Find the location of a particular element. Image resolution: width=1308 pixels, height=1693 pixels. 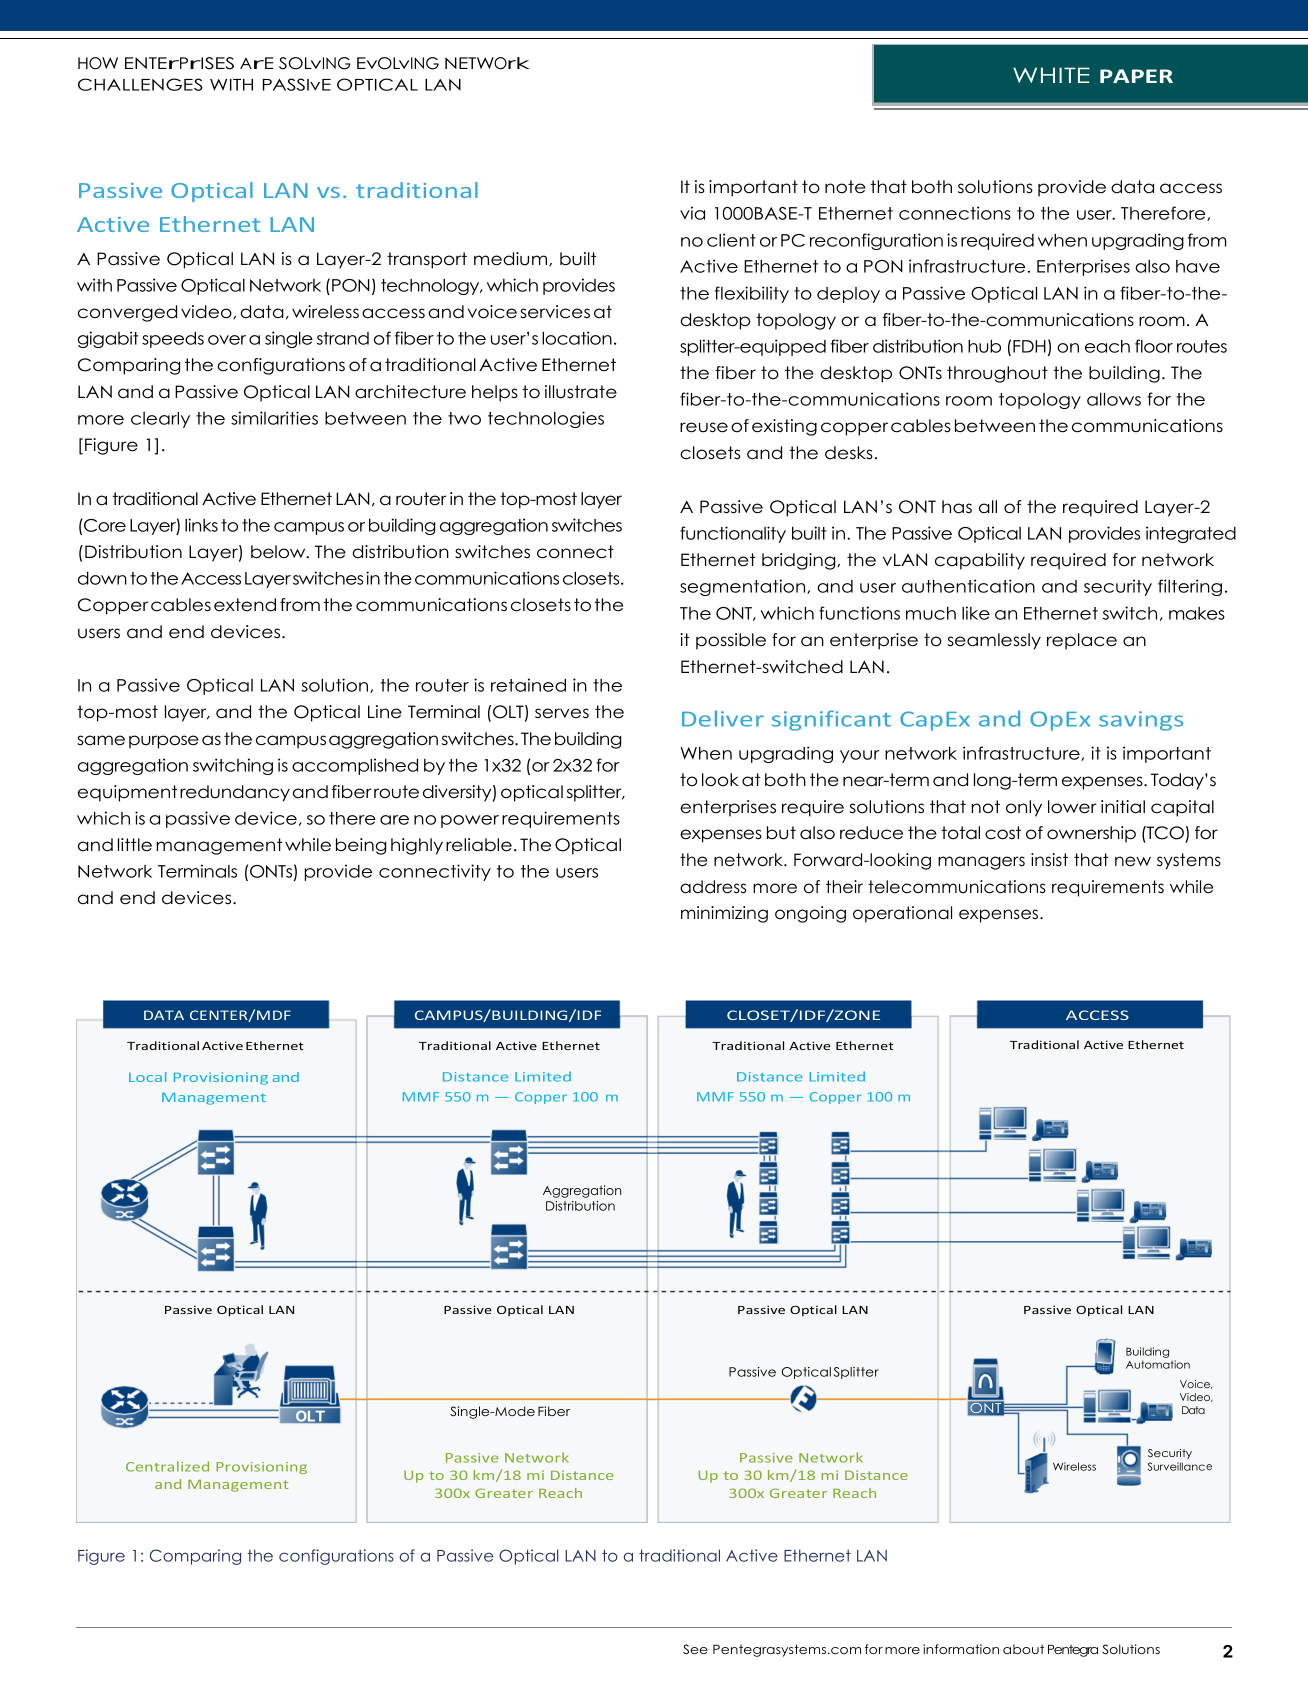

via is located at coordinates (692, 213).
